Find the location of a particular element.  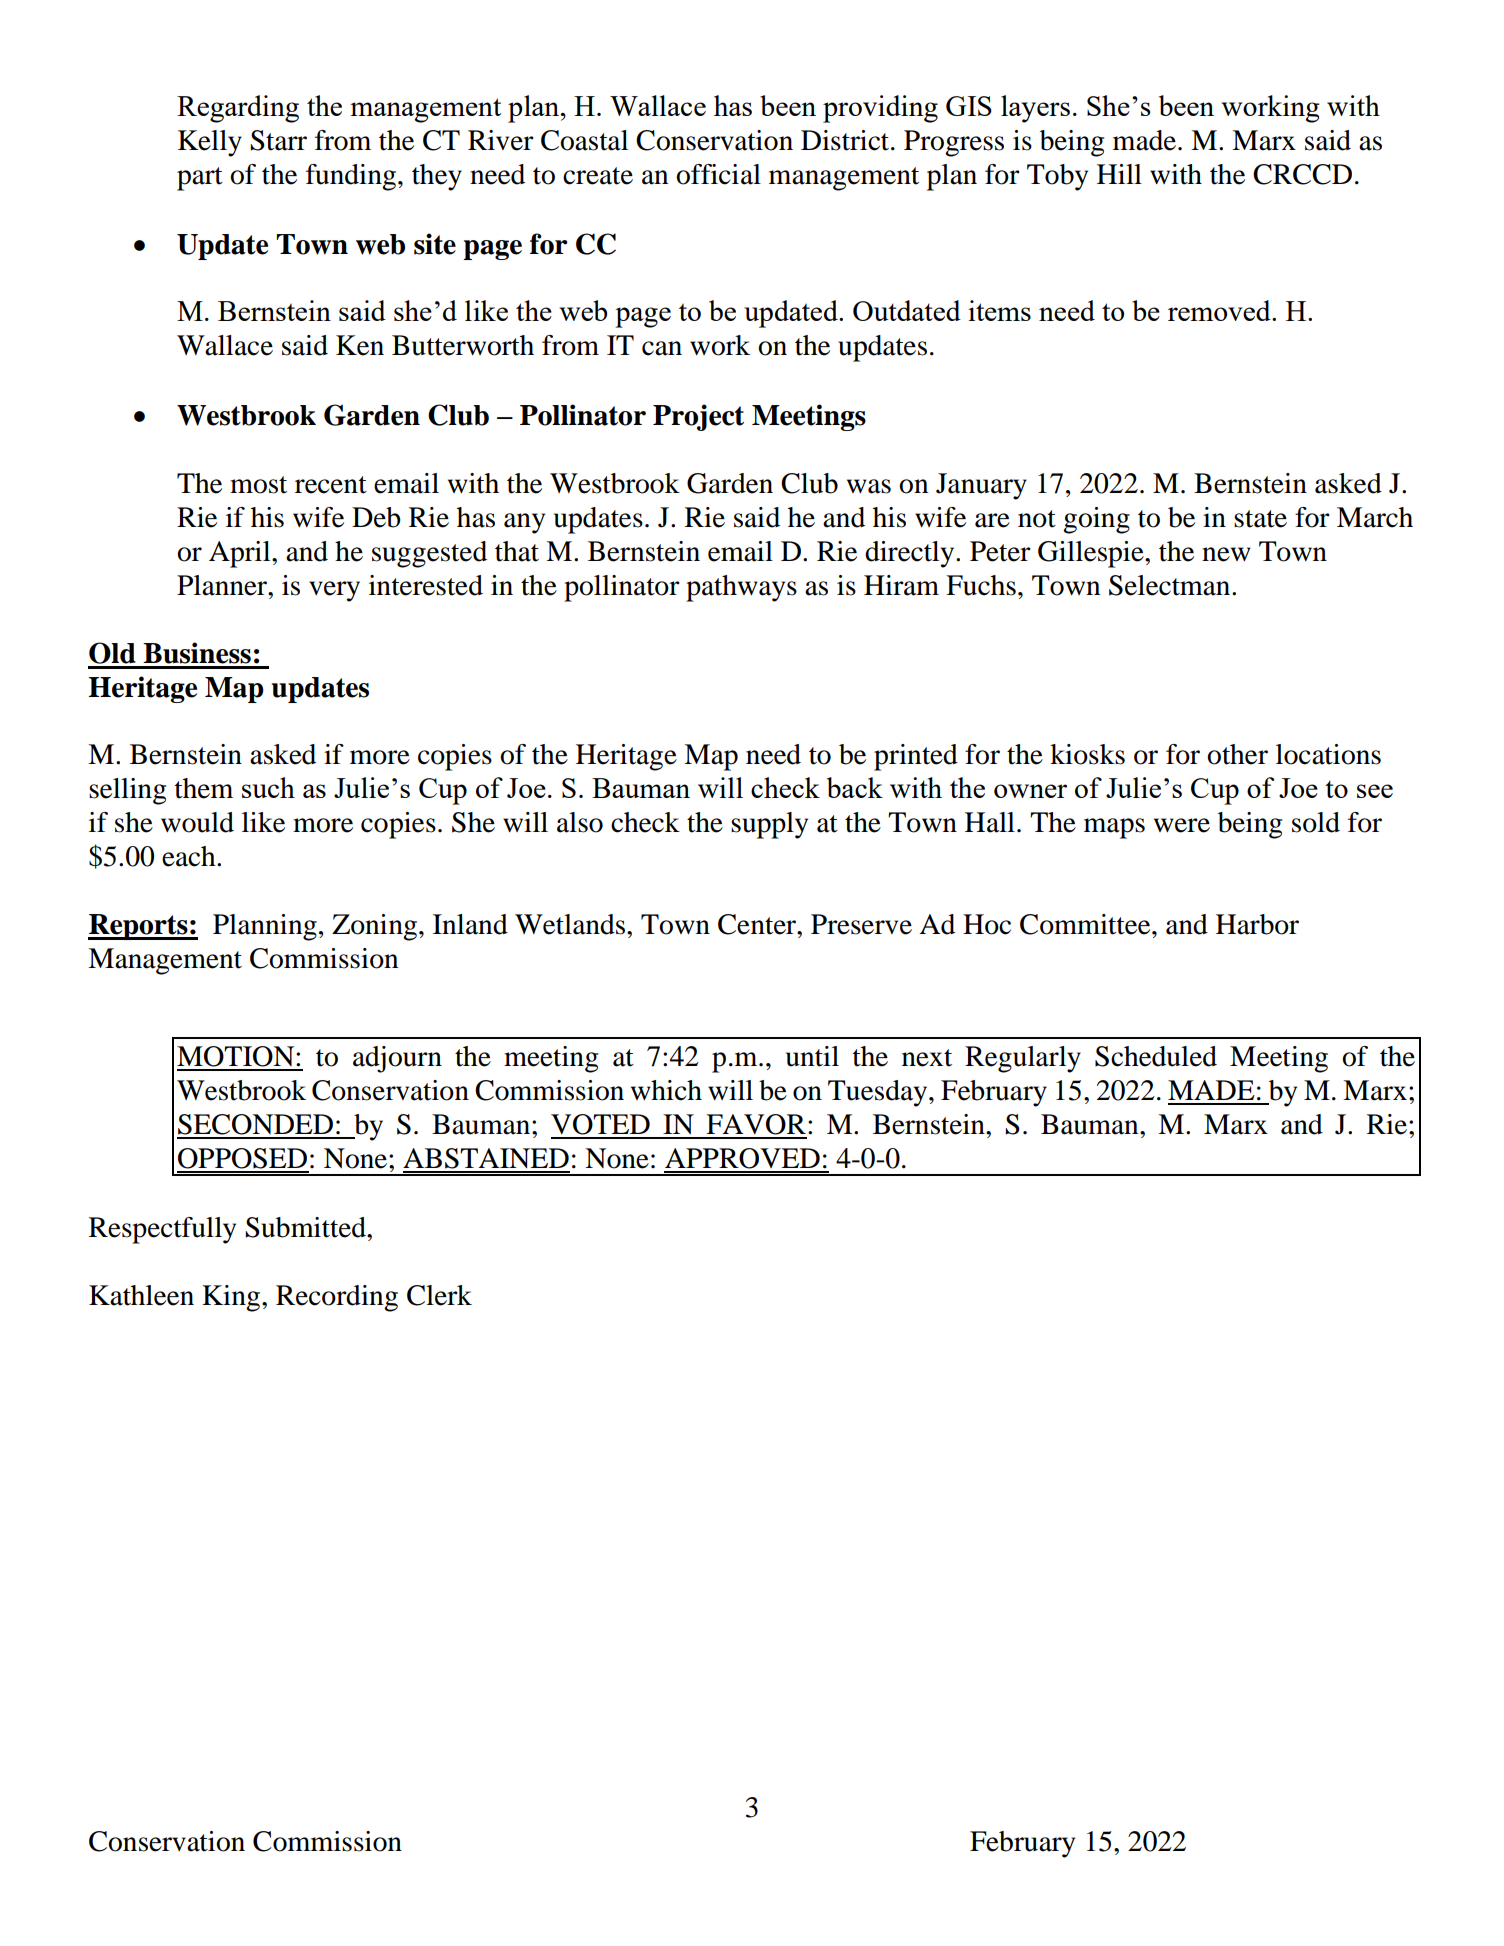

Starr is located at coordinates (278, 140).
